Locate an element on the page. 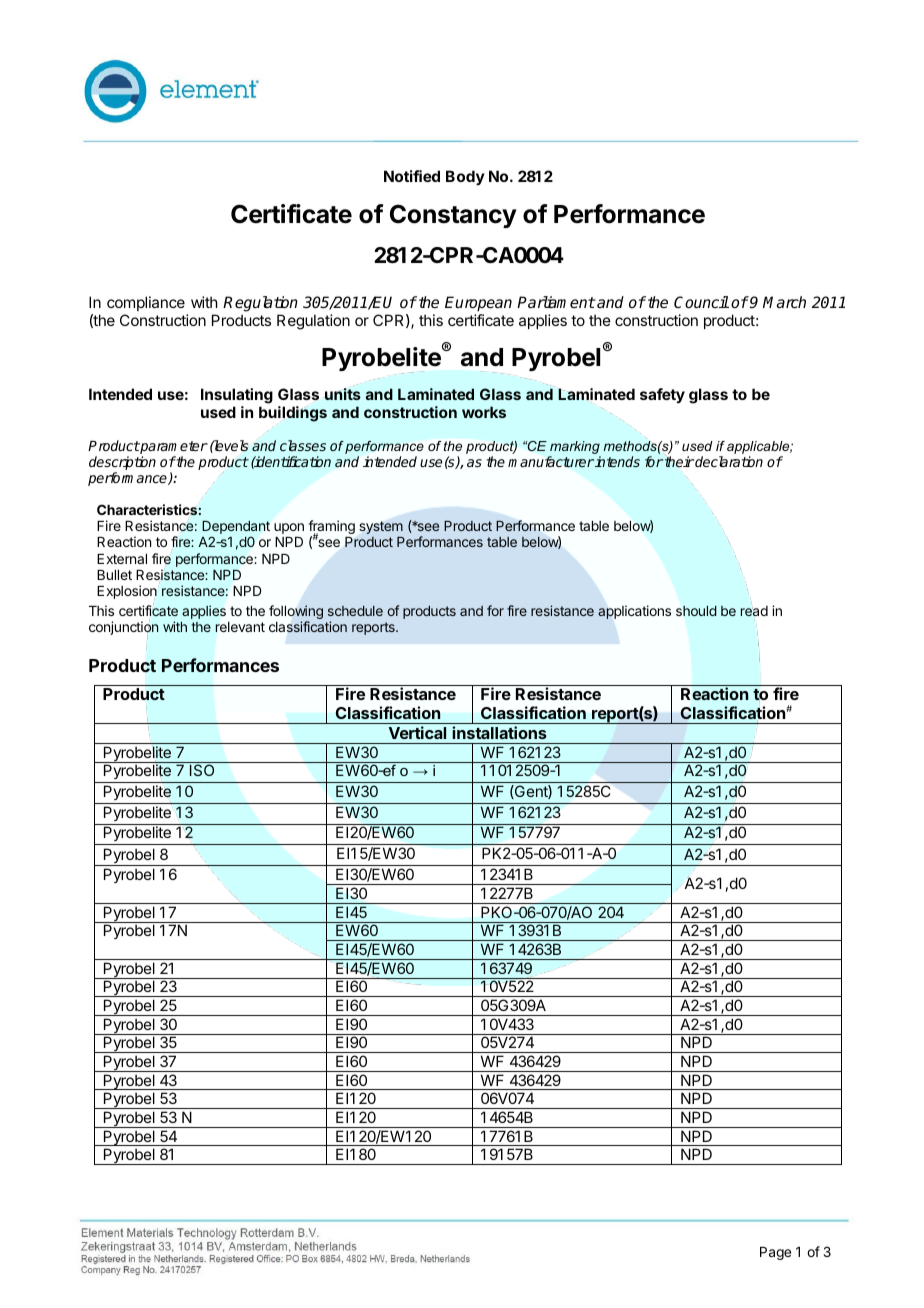 The width and height of the document is (924, 1308). compliance is located at coordinates (146, 303).
